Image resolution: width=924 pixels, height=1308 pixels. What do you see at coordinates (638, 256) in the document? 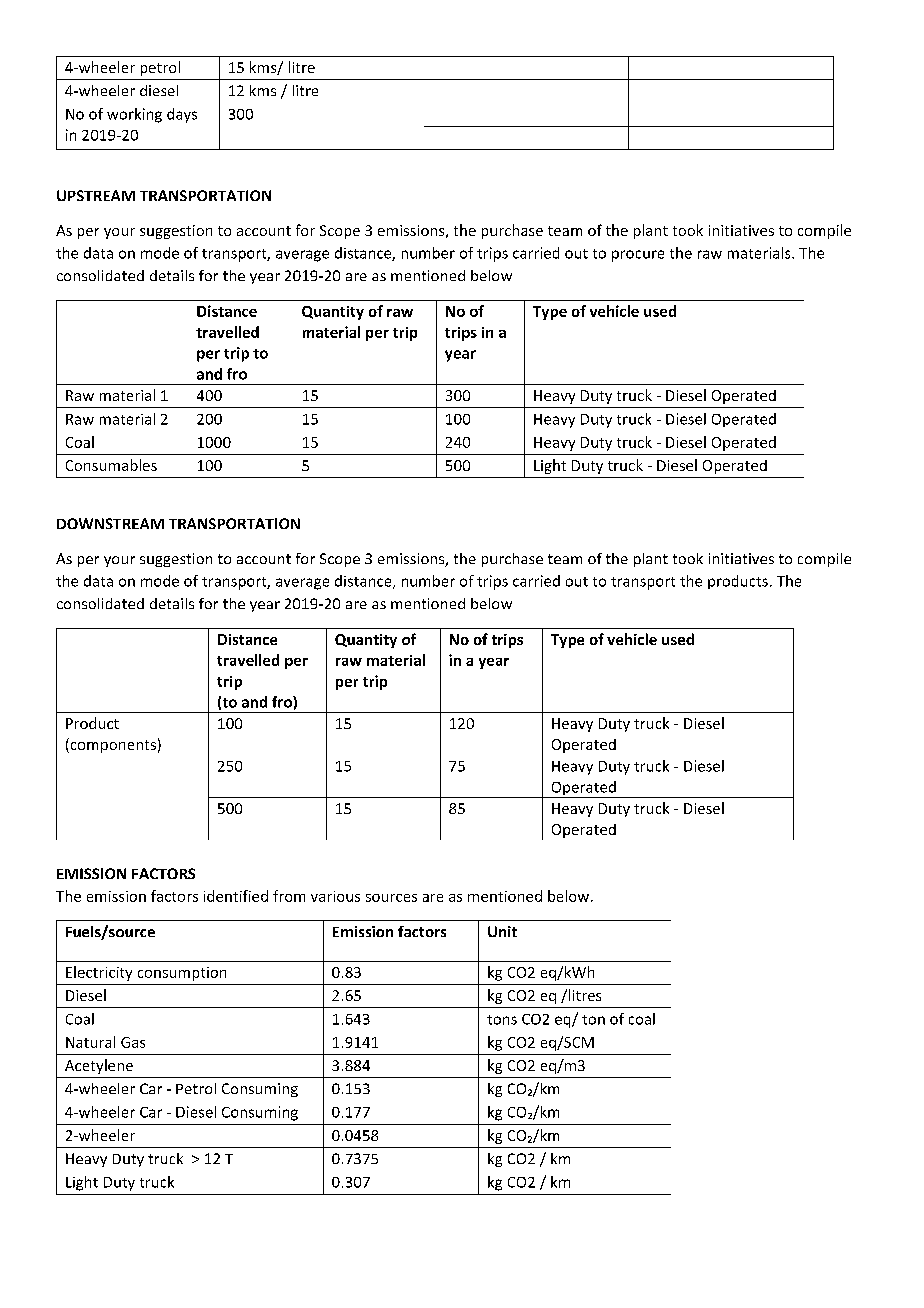
I see `procure` at bounding box center [638, 256].
